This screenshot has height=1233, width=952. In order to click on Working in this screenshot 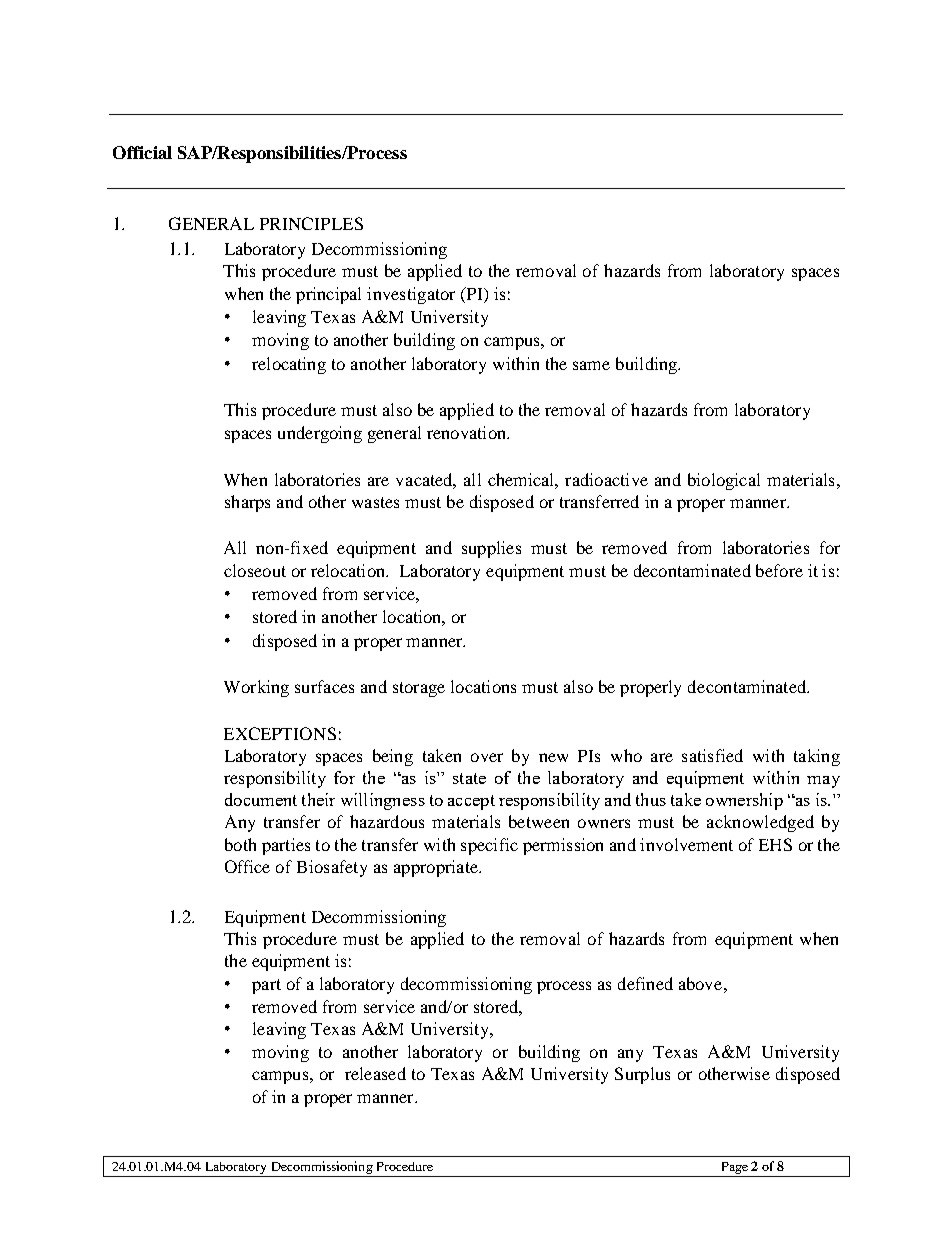, I will do `click(256, 688)`.
